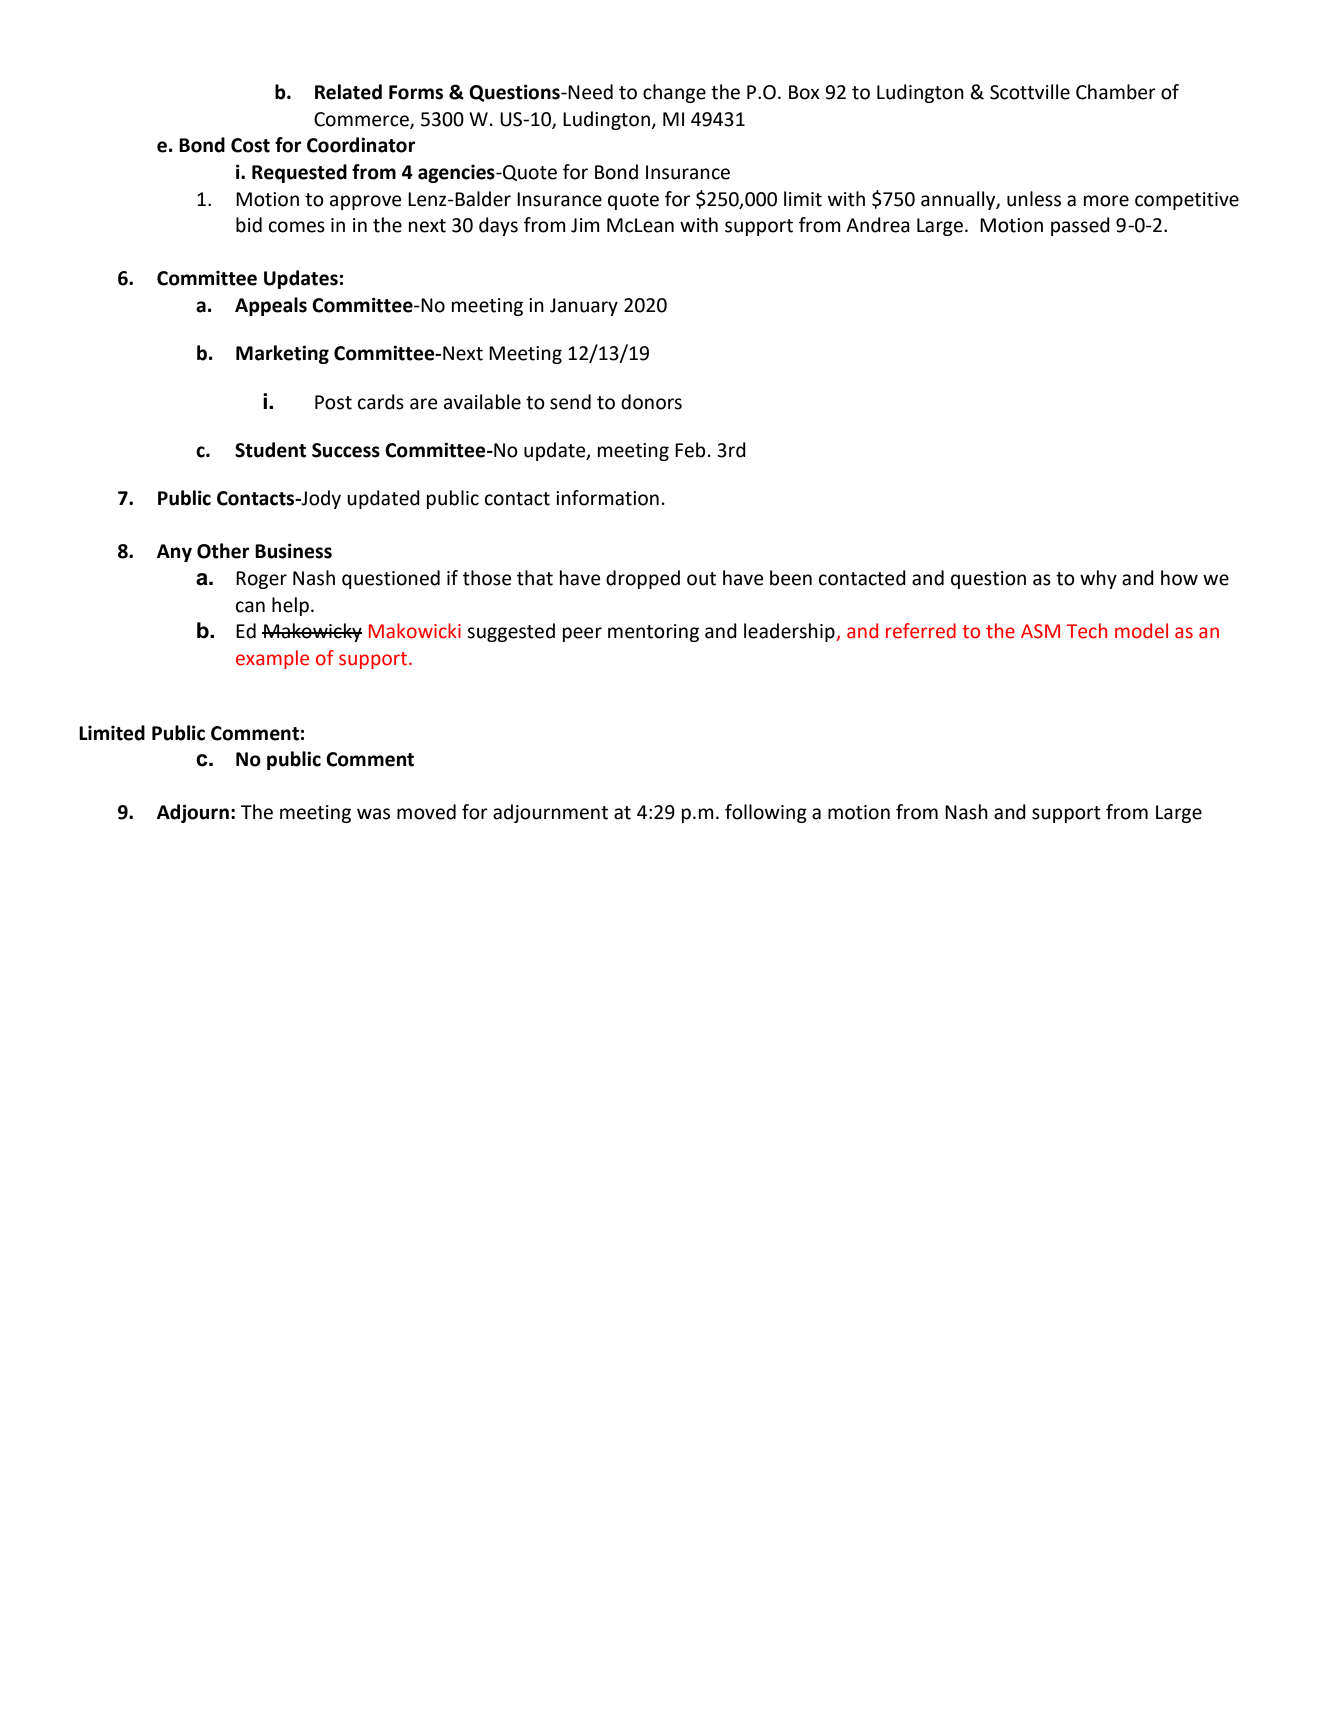  Describe the element at coordinates (270, 450) in the screenshot. I see `Student` at that location.
